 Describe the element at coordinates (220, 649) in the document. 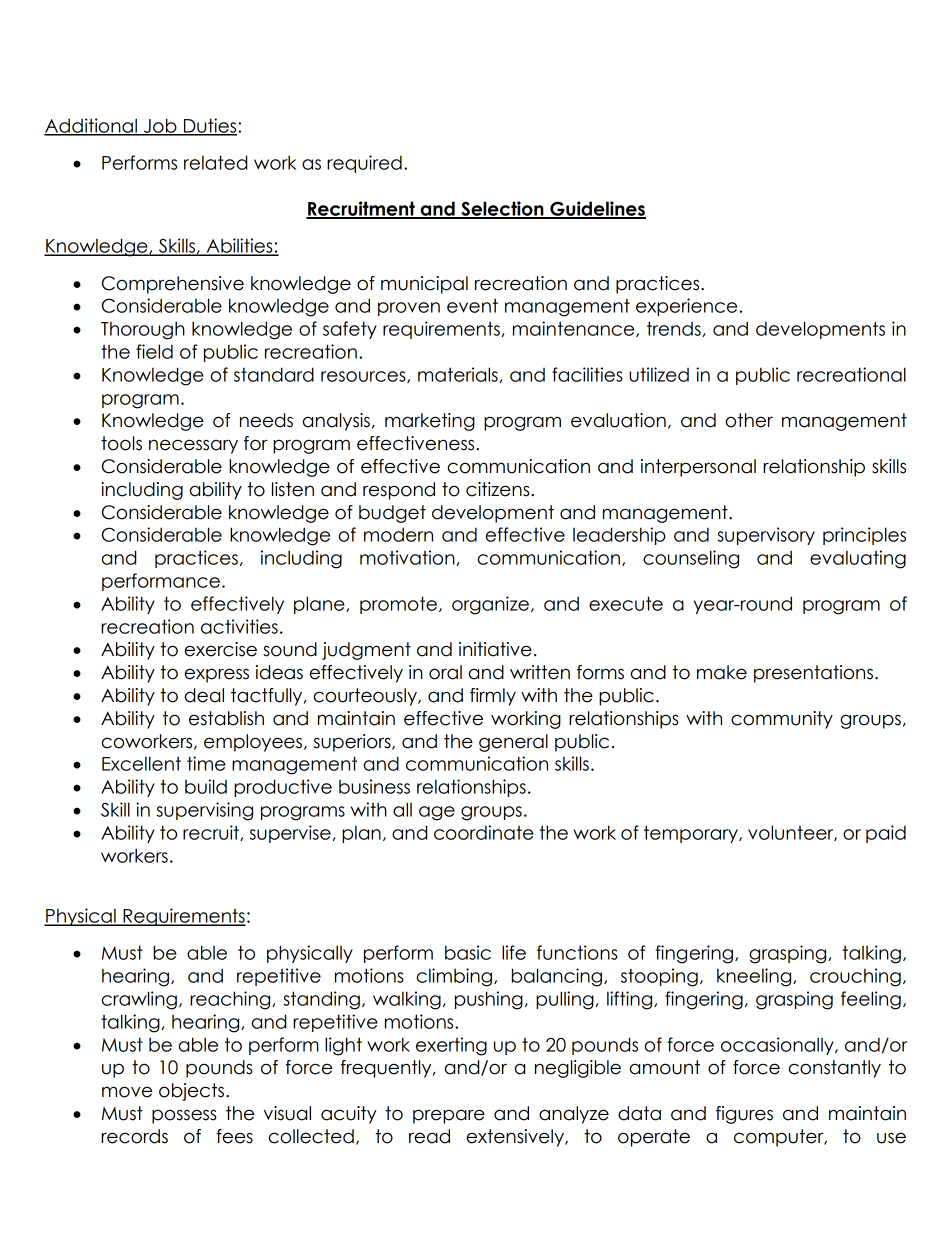

I see `exercise` at that location.
